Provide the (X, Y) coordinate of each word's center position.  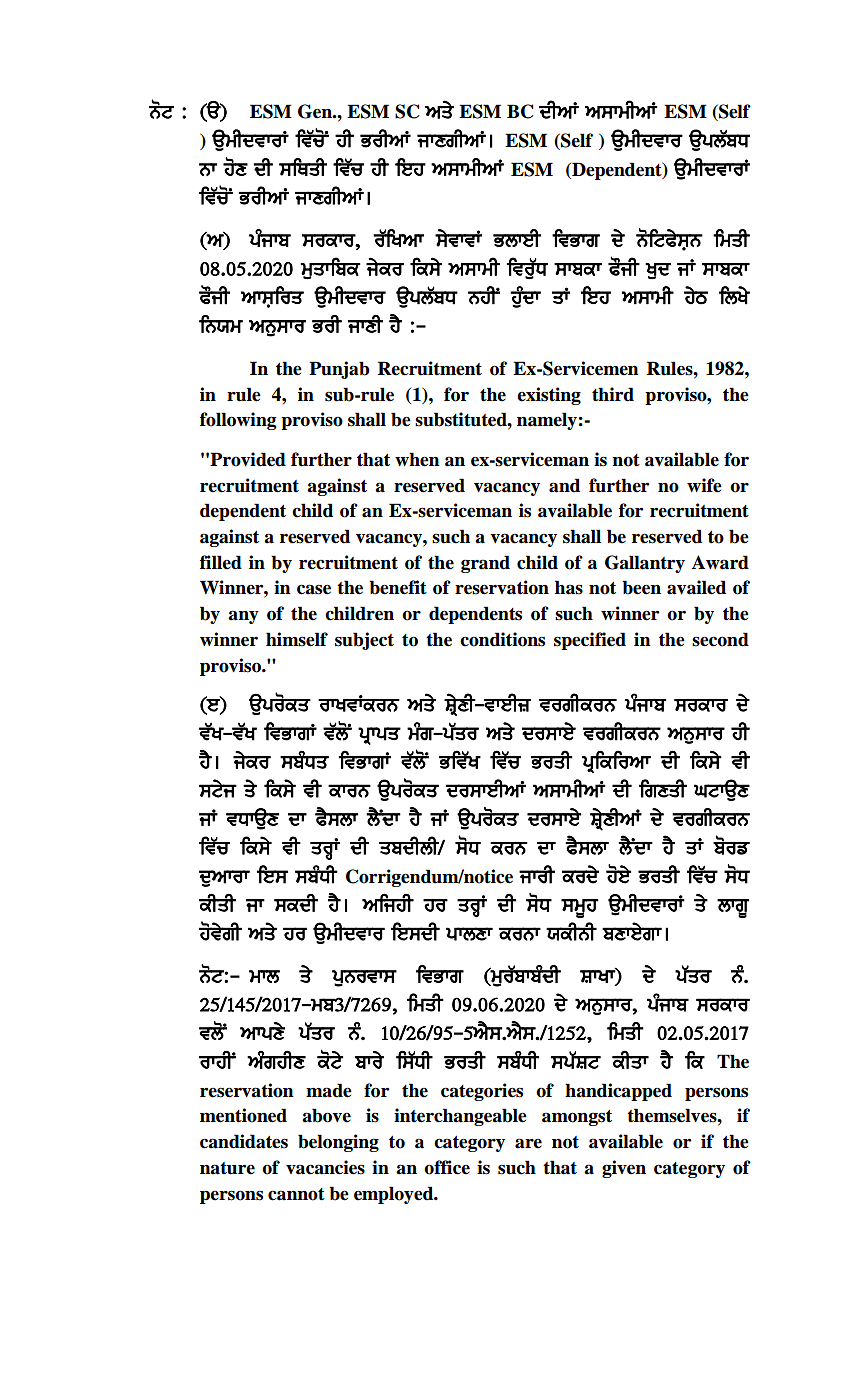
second (720, 639)
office (447, 1167)
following (238, 421)
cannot (296, 1194)
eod (580, 876)
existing (549, 396)
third (613, 394)
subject (364, 641)
